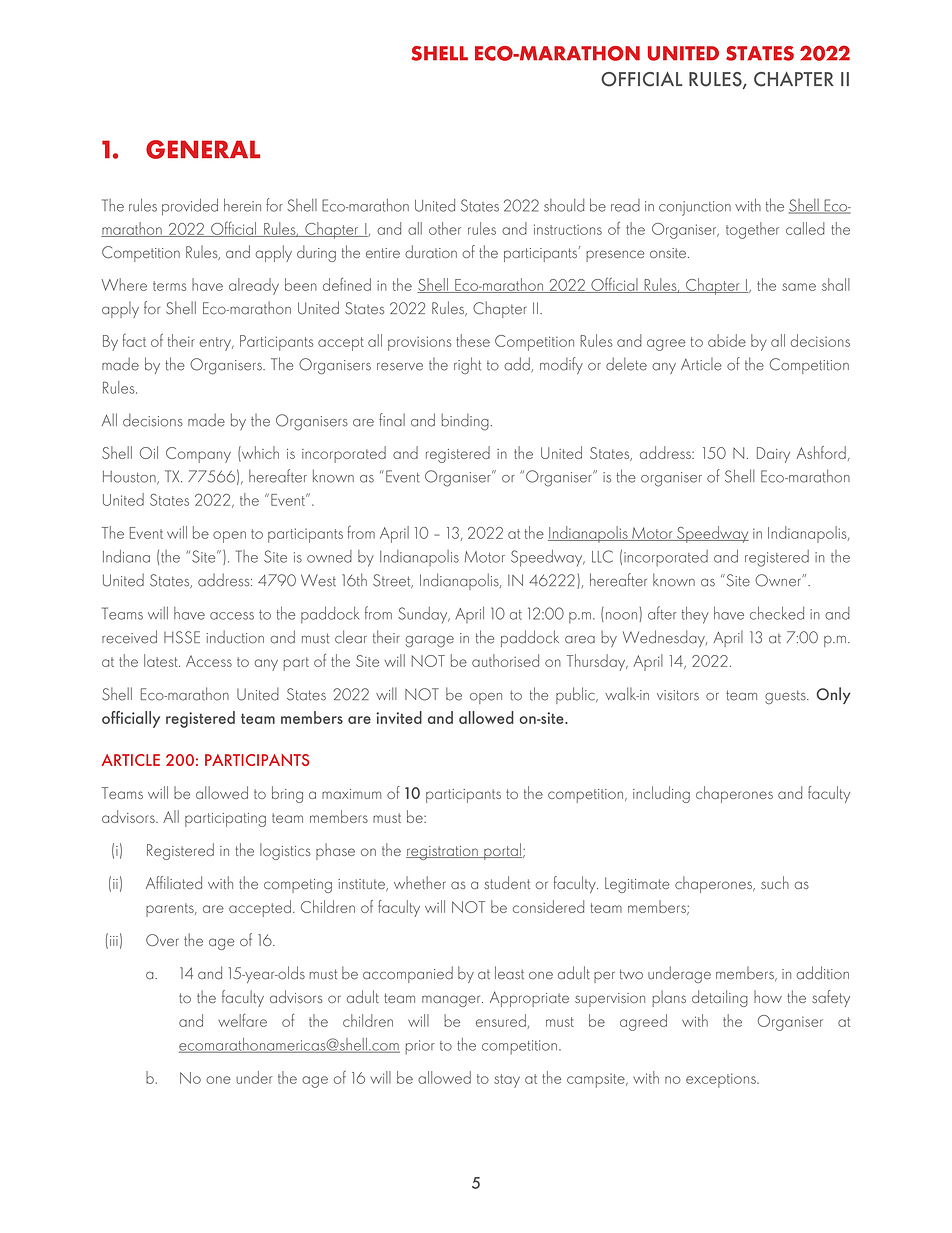 The width and height of the screenshot is (952, 1233). What do you see at coordinates (445, 228) in the screenshot?
I see `other` at bounding box center [445, 228].
